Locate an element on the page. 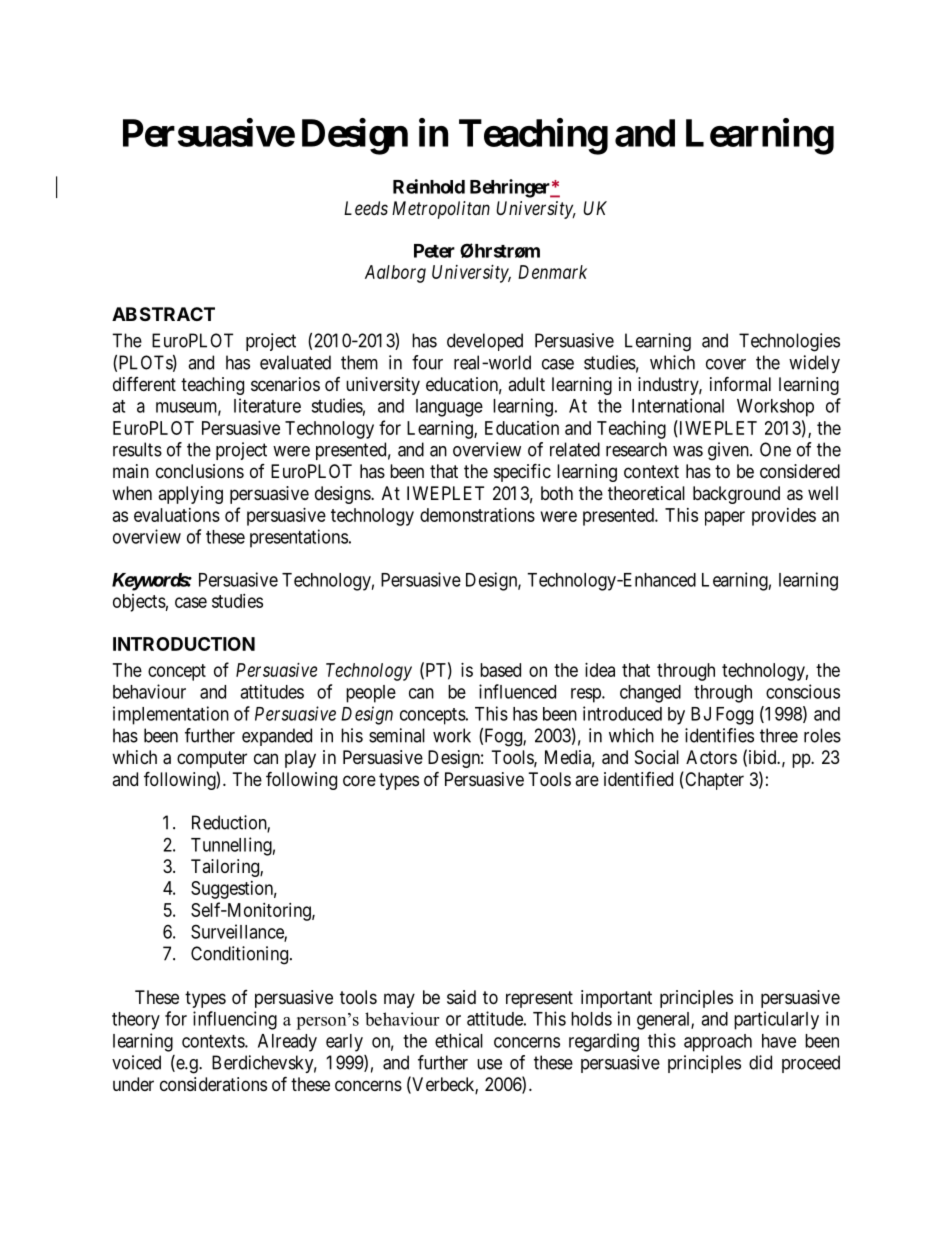 The width and height of the image is (952, 1233). Metropolitan is located at coordinates (441, 210).
